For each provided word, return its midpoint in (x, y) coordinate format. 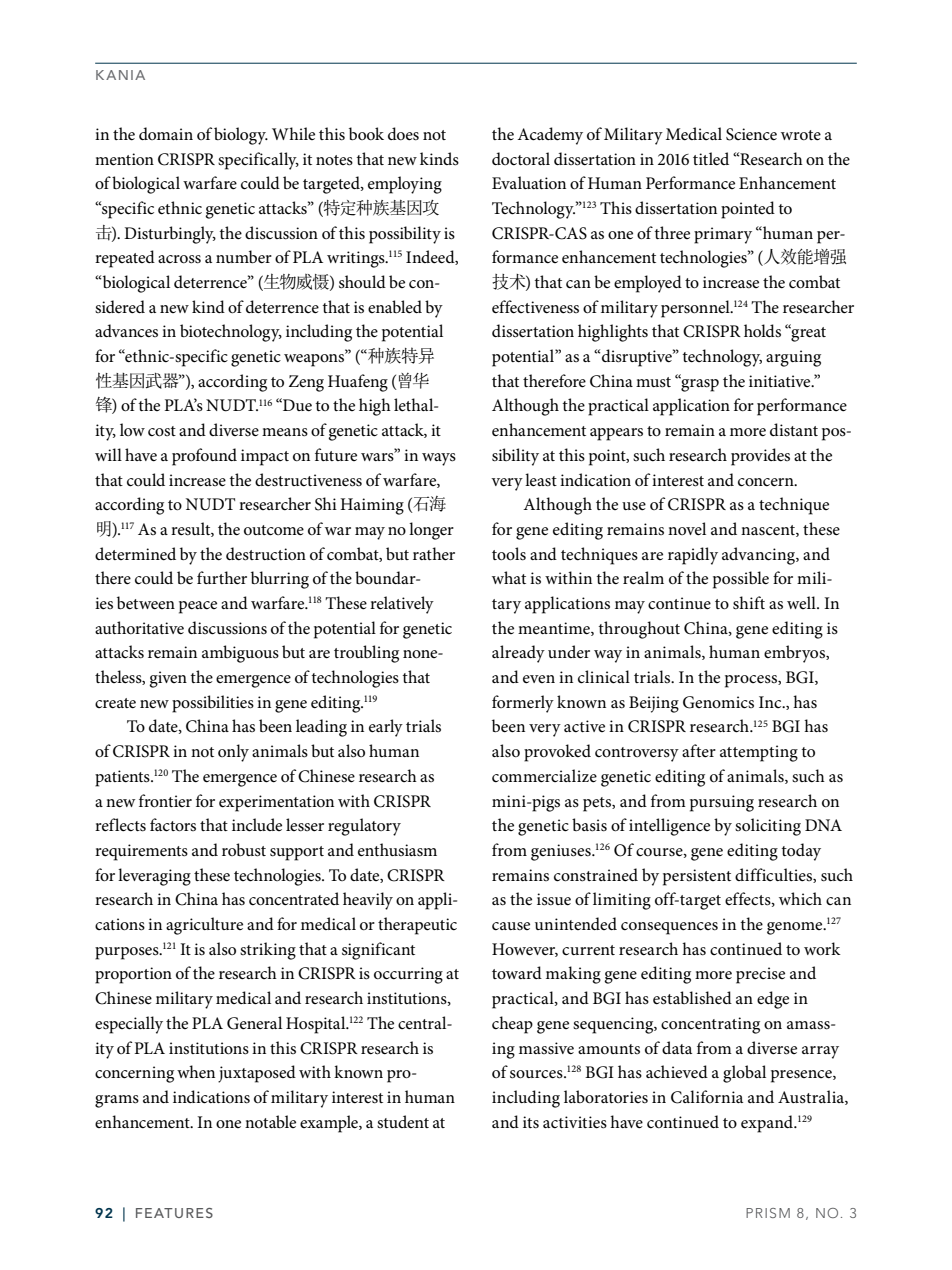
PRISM (768, 1213)
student (403, 1121)
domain (166, 133)
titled (711, 159)
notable (270, 1121)
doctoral (521, 158)
